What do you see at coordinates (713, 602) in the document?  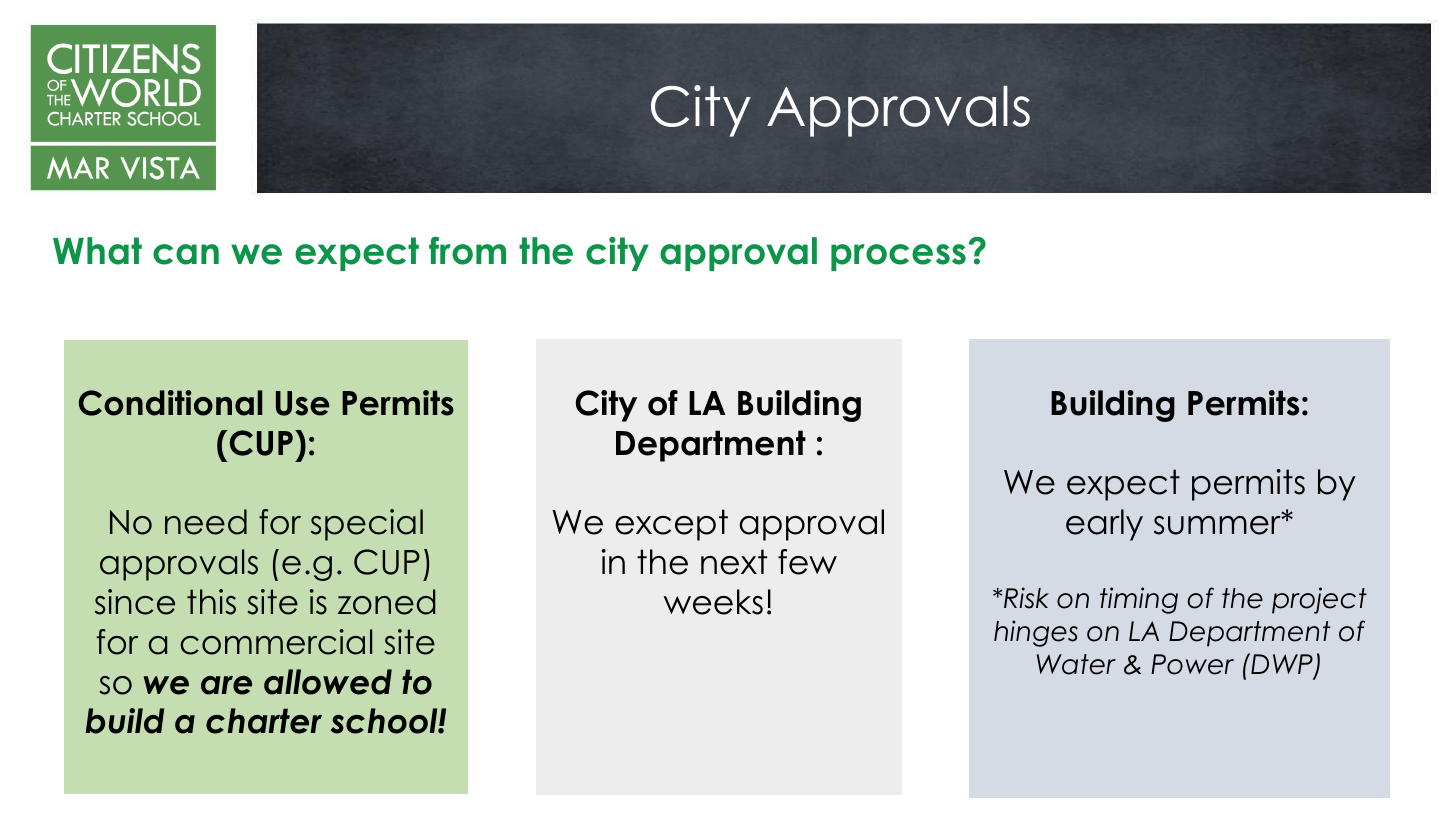 I see `weeks` at bounding box center [713, 602].
